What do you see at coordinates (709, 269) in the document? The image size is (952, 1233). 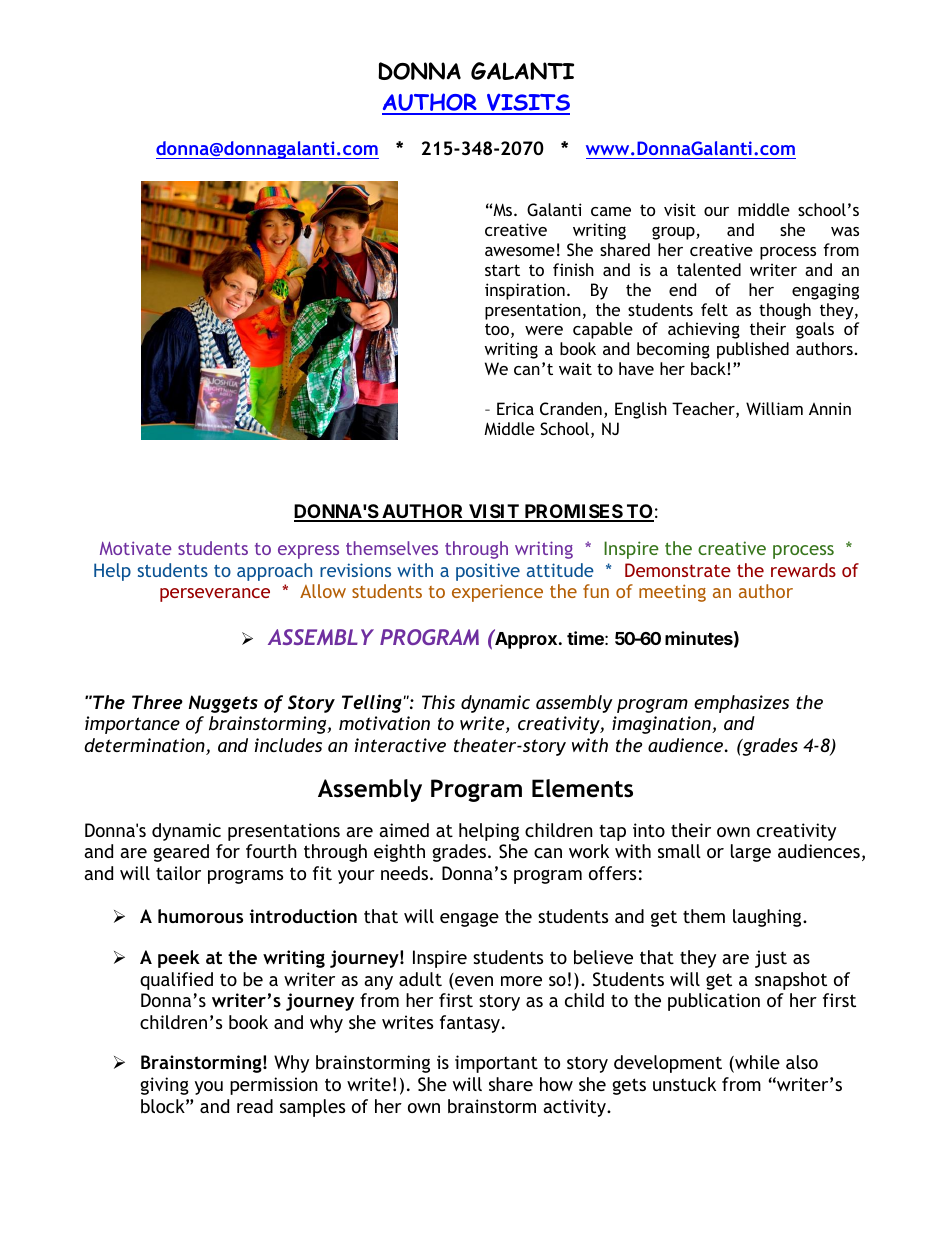 I see `talented` at bounding box center [709, 269].
